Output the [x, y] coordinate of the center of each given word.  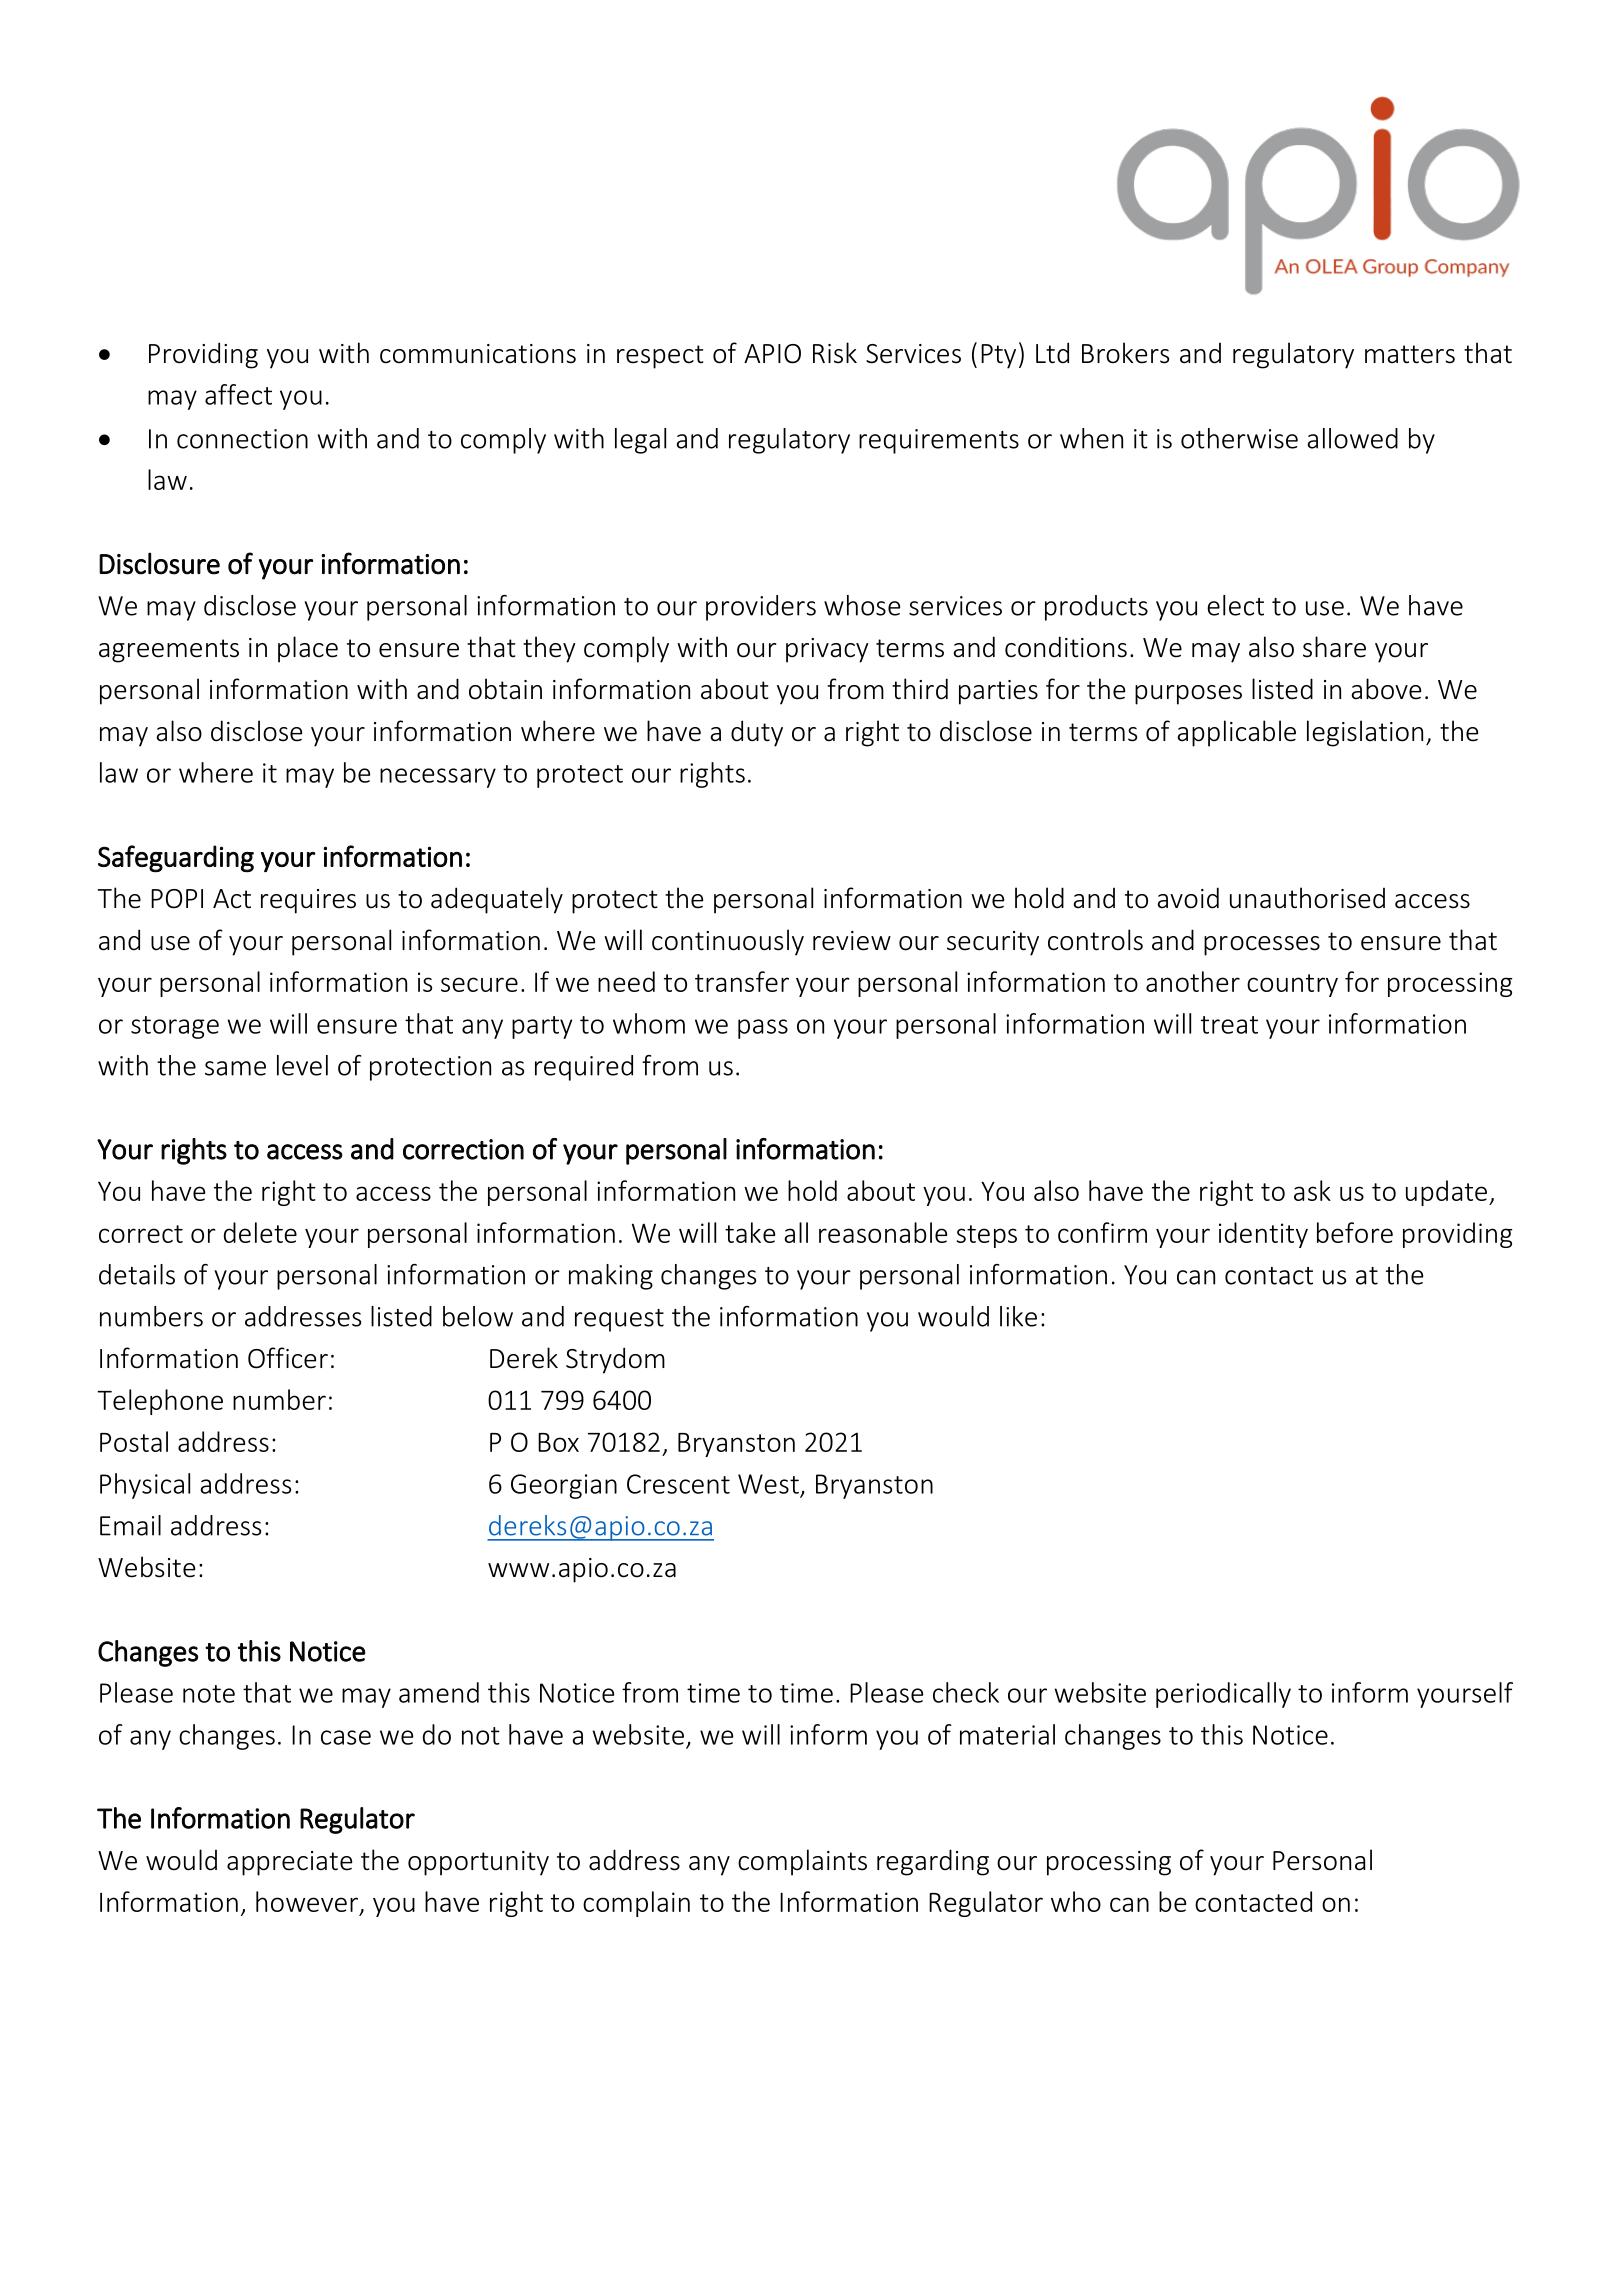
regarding [933, 1862]
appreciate [289, 1863]
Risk [835, 353]
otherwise [1239, 438]
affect [238, 394]
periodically [1223, 1695]
